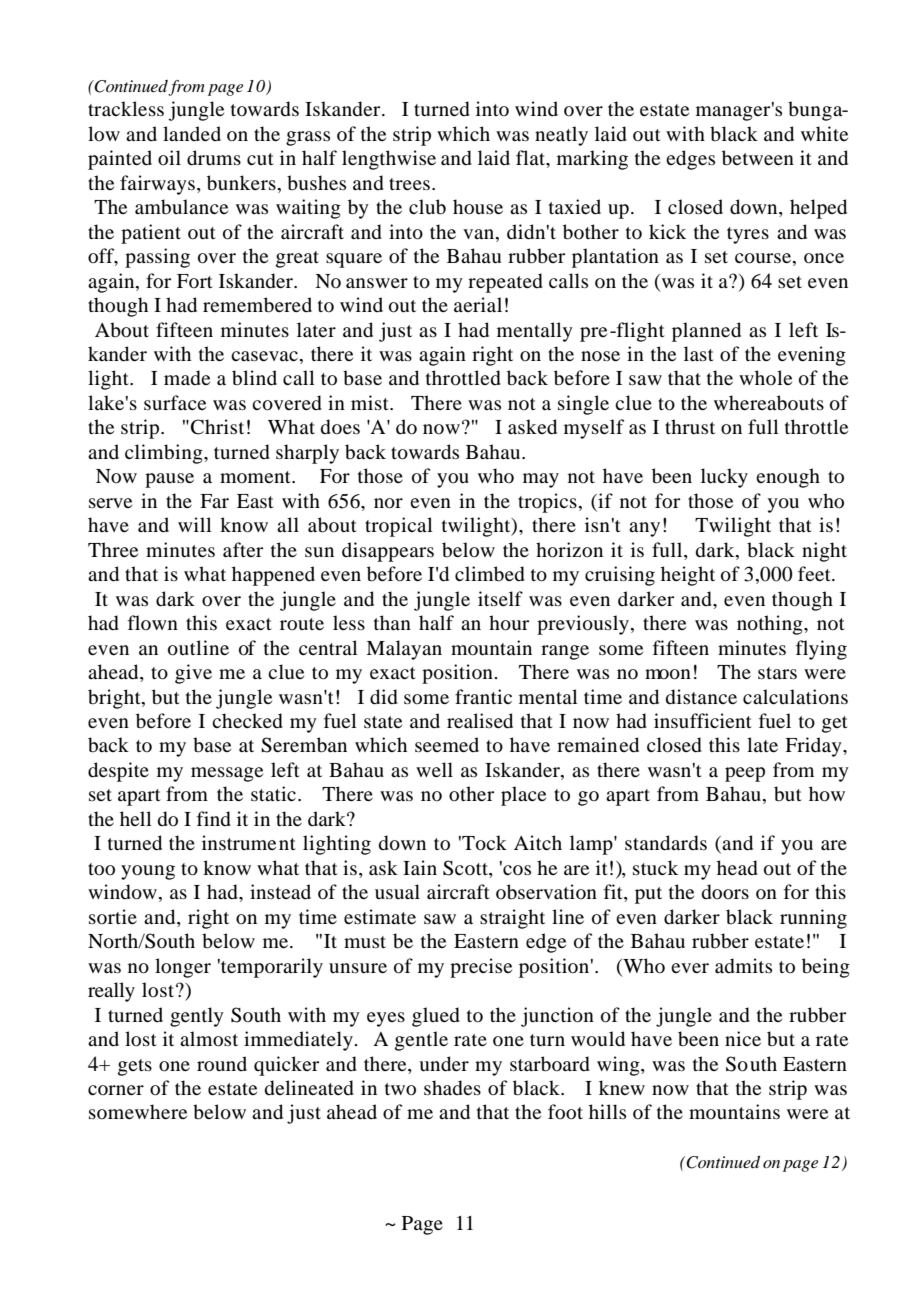 This image has width=924, height=1294. Describe the element at coordinates (771, 625) in the image. I see `nothing` at that location.
